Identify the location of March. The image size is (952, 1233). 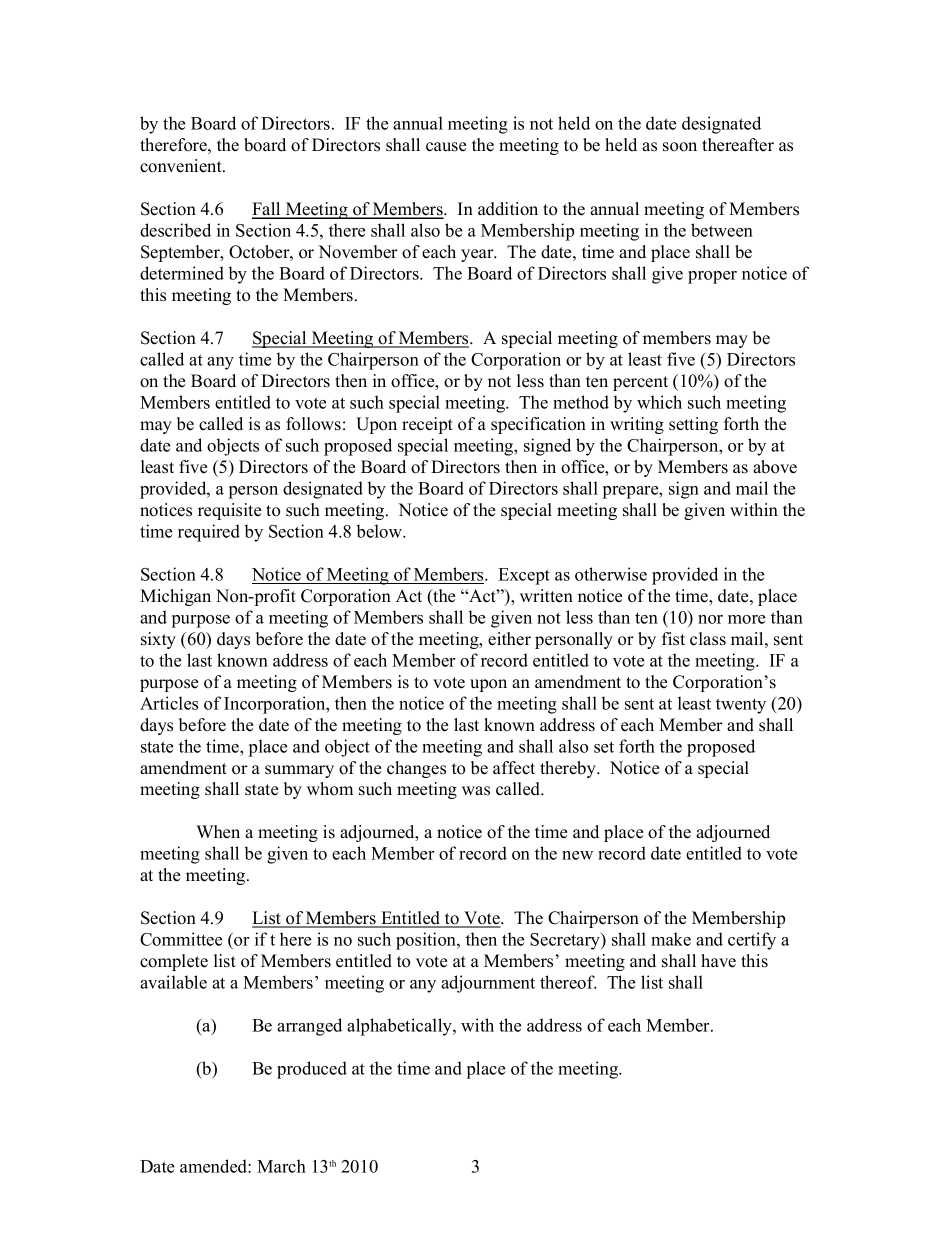
(281, 1166).
